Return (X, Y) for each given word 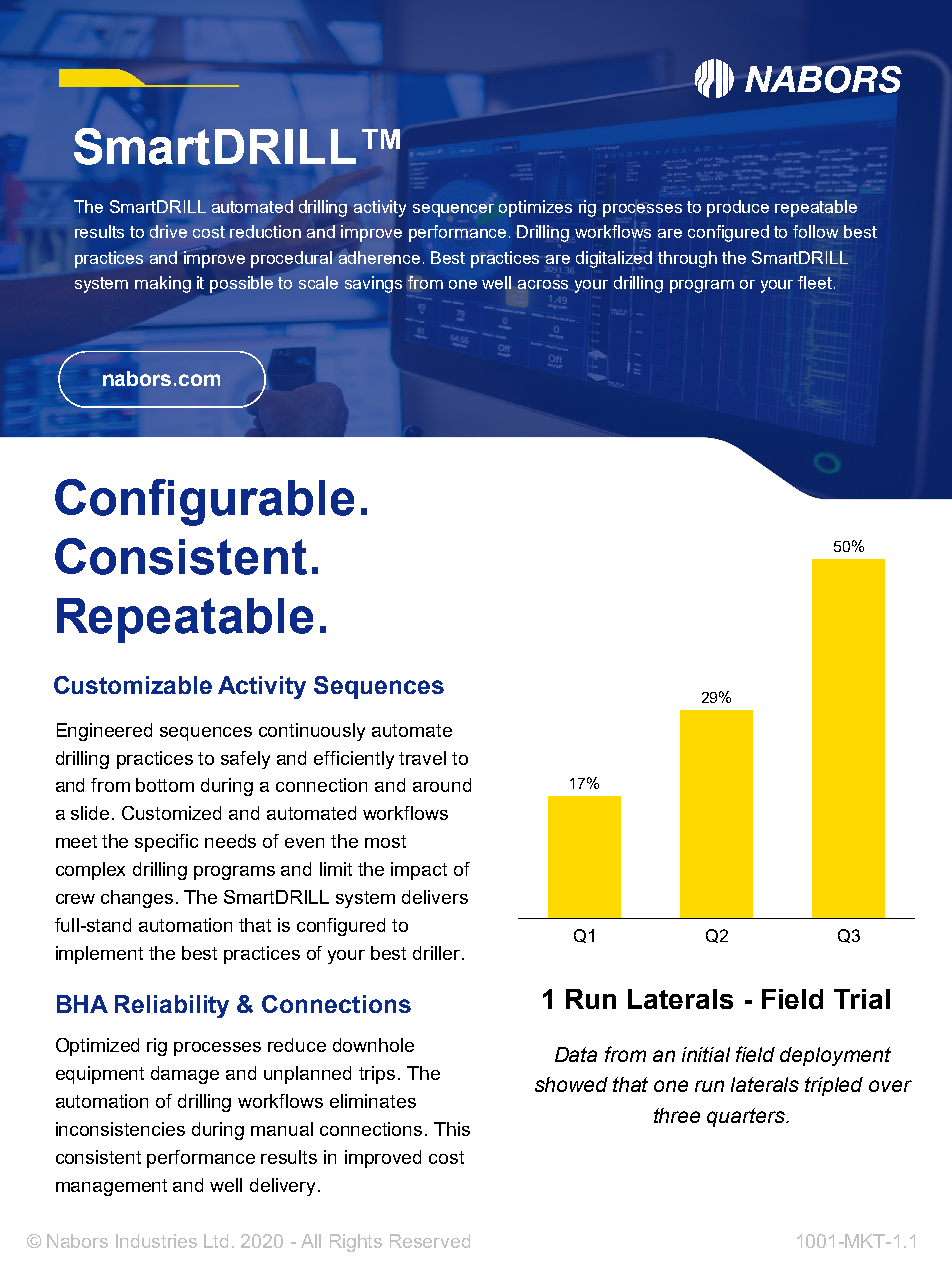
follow (815, 231)
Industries (156, 1241)
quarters (747, 1117)
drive (168, 231)
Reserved (430, 1241)
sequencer (453, 210)
